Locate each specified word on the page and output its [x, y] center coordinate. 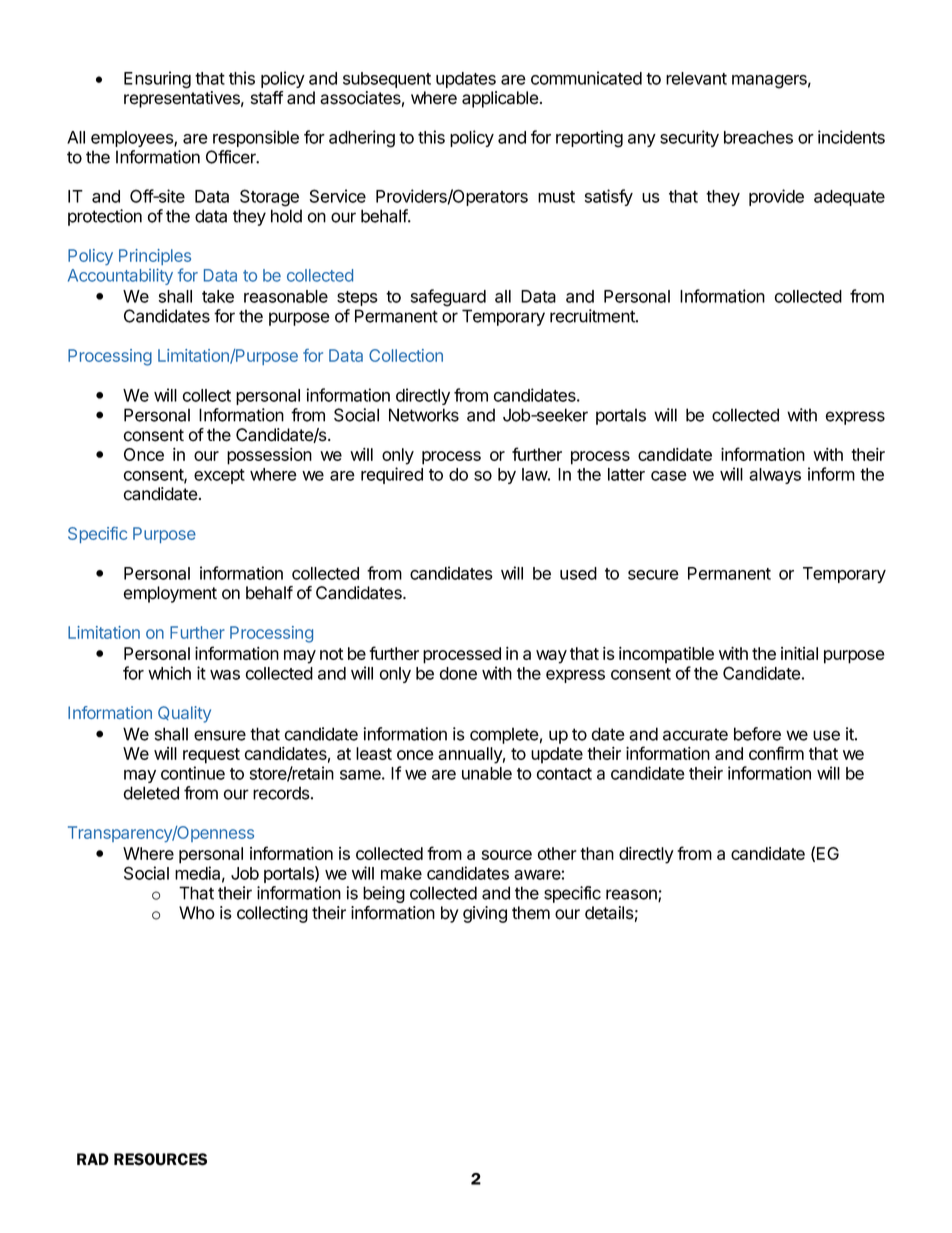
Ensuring [157, 80]
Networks [424, 415]
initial [799, 653]
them [531, 913]
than [597, 853]
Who [197, 913]
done [458, 673]
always [775, 476]
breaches [758, 137]
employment [170, 594]
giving [485, 914]
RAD [93, 1159]
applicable [500, 99]
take [218, 296]
